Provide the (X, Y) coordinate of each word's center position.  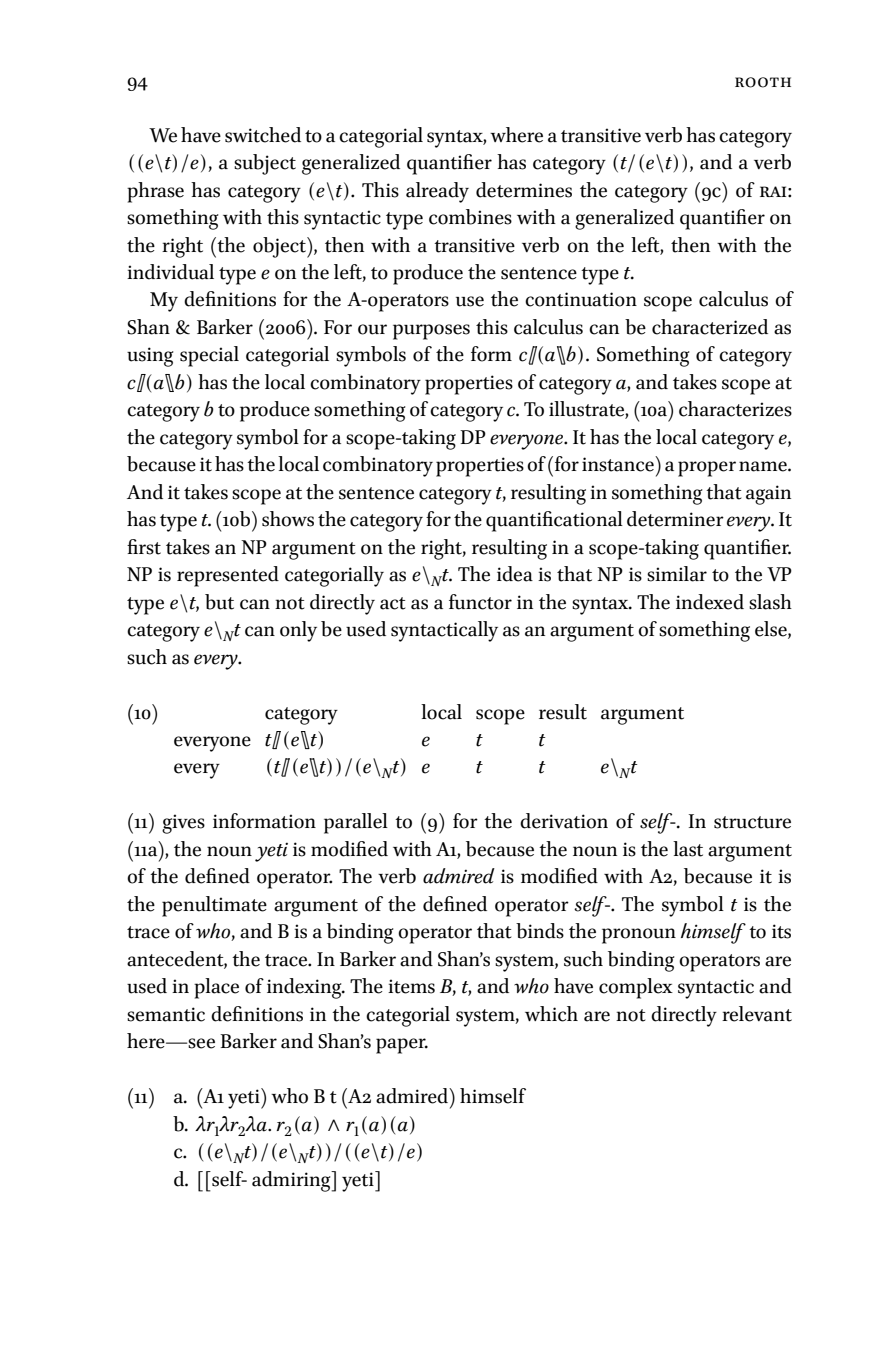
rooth (763, 82)
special (209, 356)
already (437, 192)
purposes (431, 332)
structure (752, 822)
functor (480, 602)
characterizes (735, 409)
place (216, 988)
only (298, 631)
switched (263, 135)
